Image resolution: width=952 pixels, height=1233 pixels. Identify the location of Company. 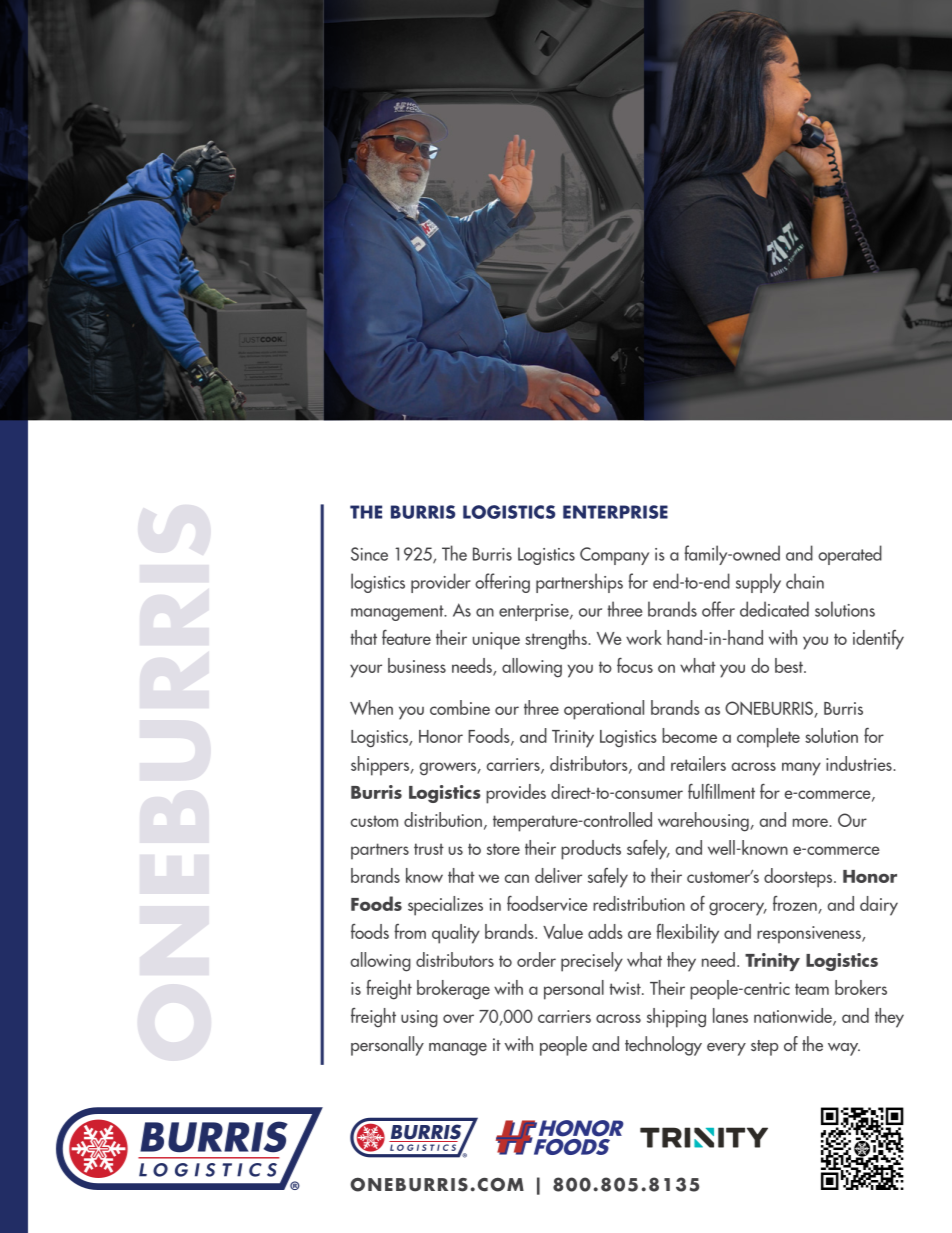
(614, 556).
